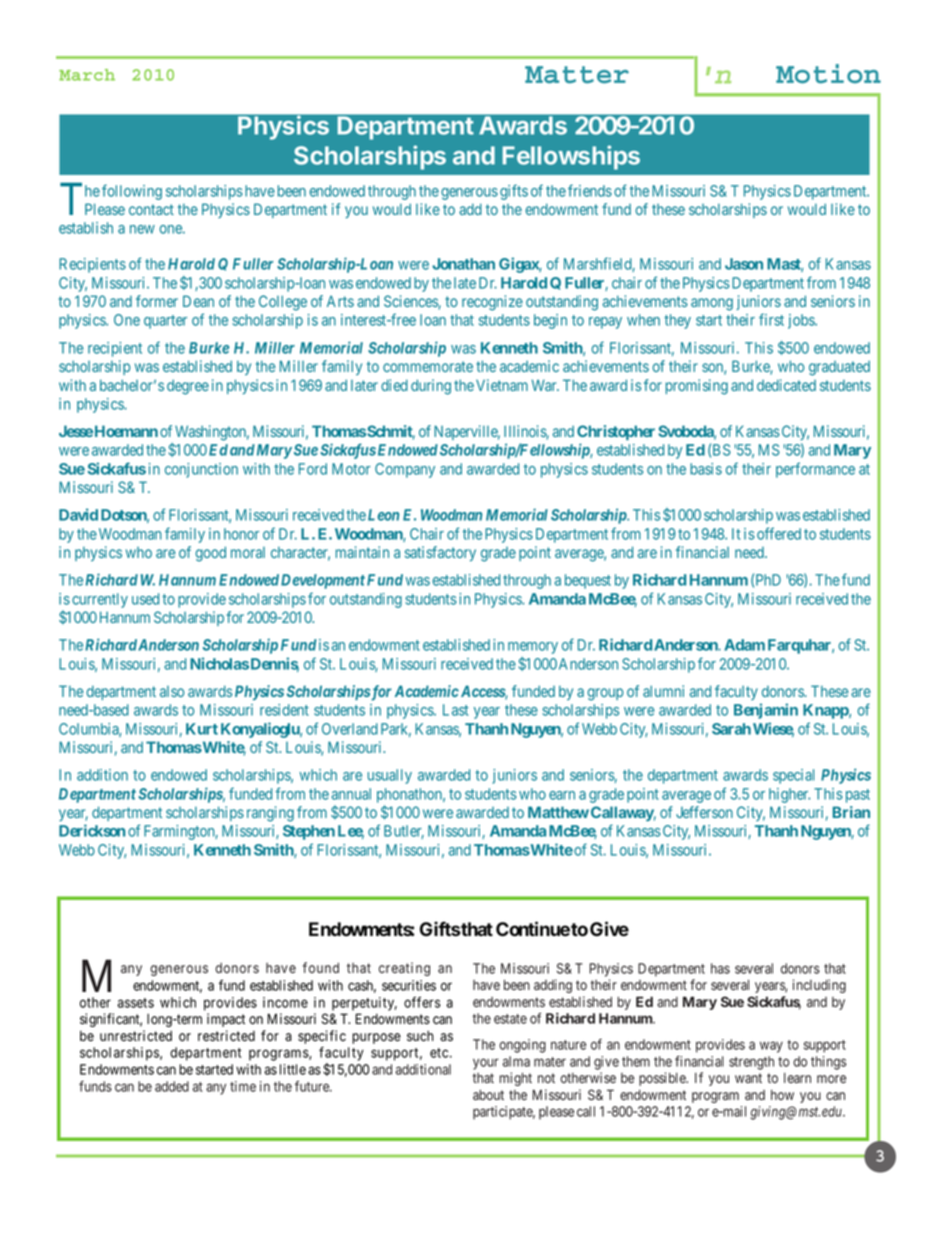 This page has height=1233, width=952. Describe the element at coordinates (779, 533) in the page. I see `offered` at that location.
